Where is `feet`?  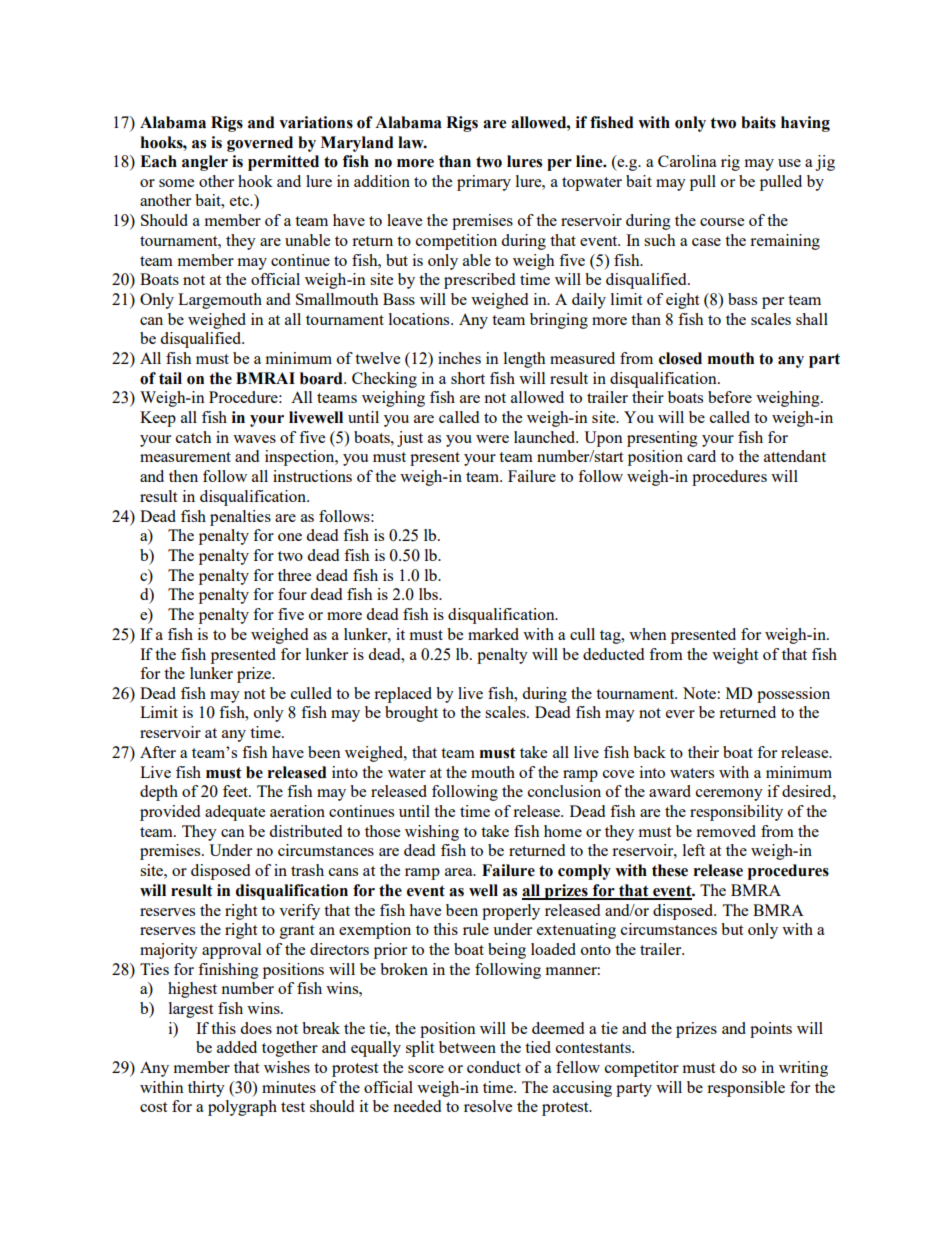
feet is located at coordinates (236, 791).
